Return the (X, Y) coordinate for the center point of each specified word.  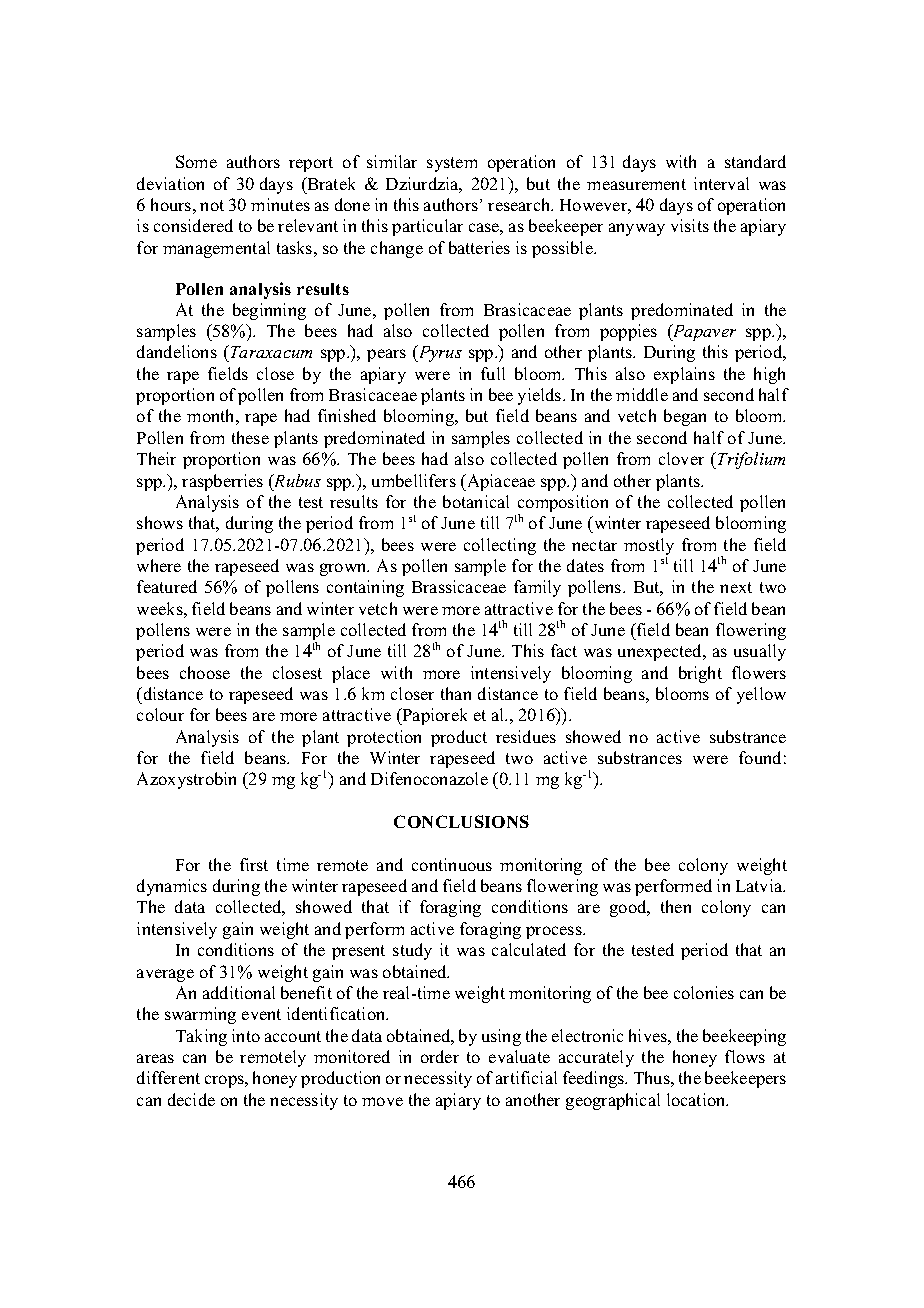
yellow (761, 695)
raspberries (222, 482)
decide (191, 1099)
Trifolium (751, 460)
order (440, 1056)
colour (160, 714)
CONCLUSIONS (461, 821)
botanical (476, 501)
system (452, 164)
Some (196, 161)
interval (721, 183)
